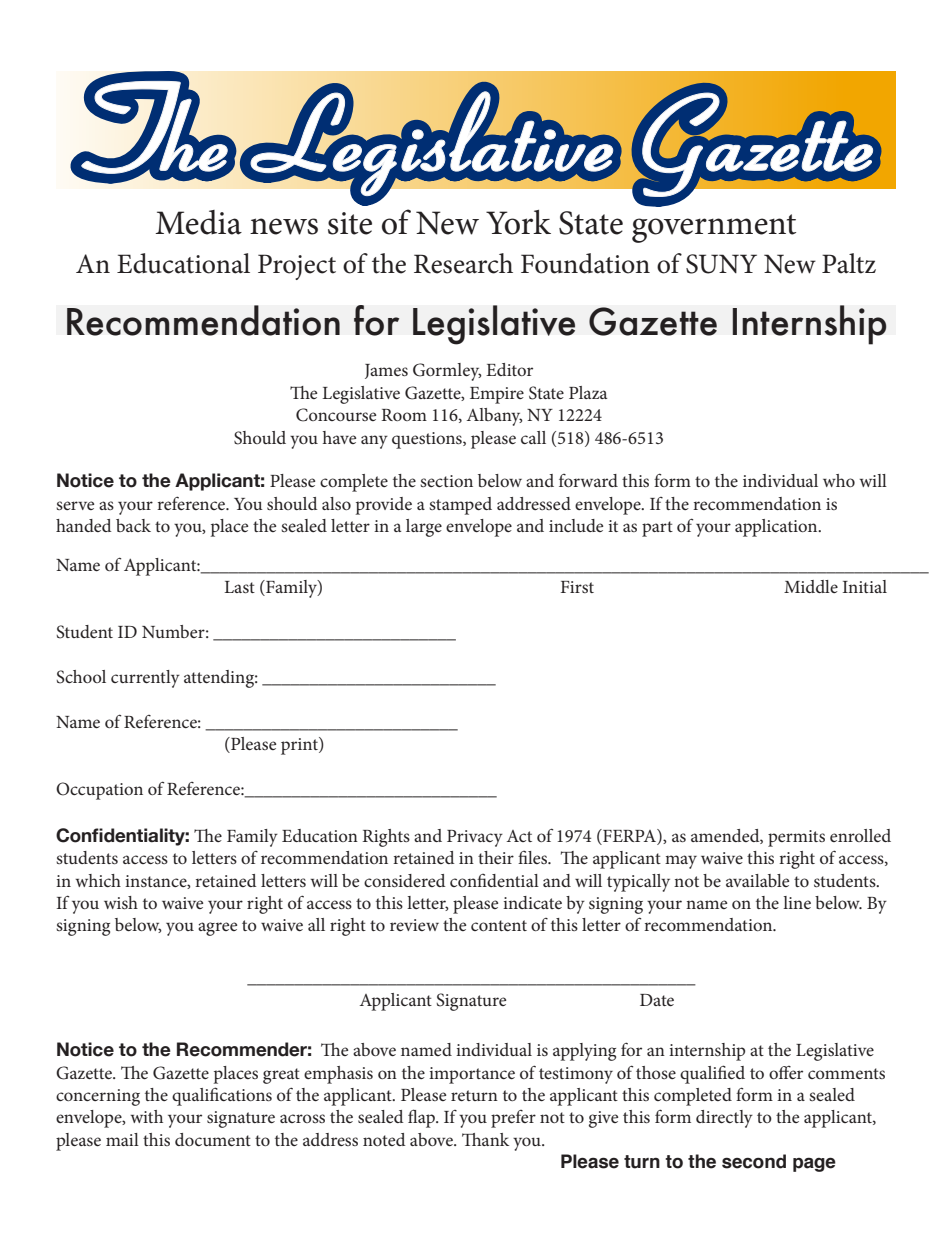 The height and width of the page is (1233, 952). What do you see at coordinates (145, 679) in the page?
I see `currently` at bounding box center [145, 679].
